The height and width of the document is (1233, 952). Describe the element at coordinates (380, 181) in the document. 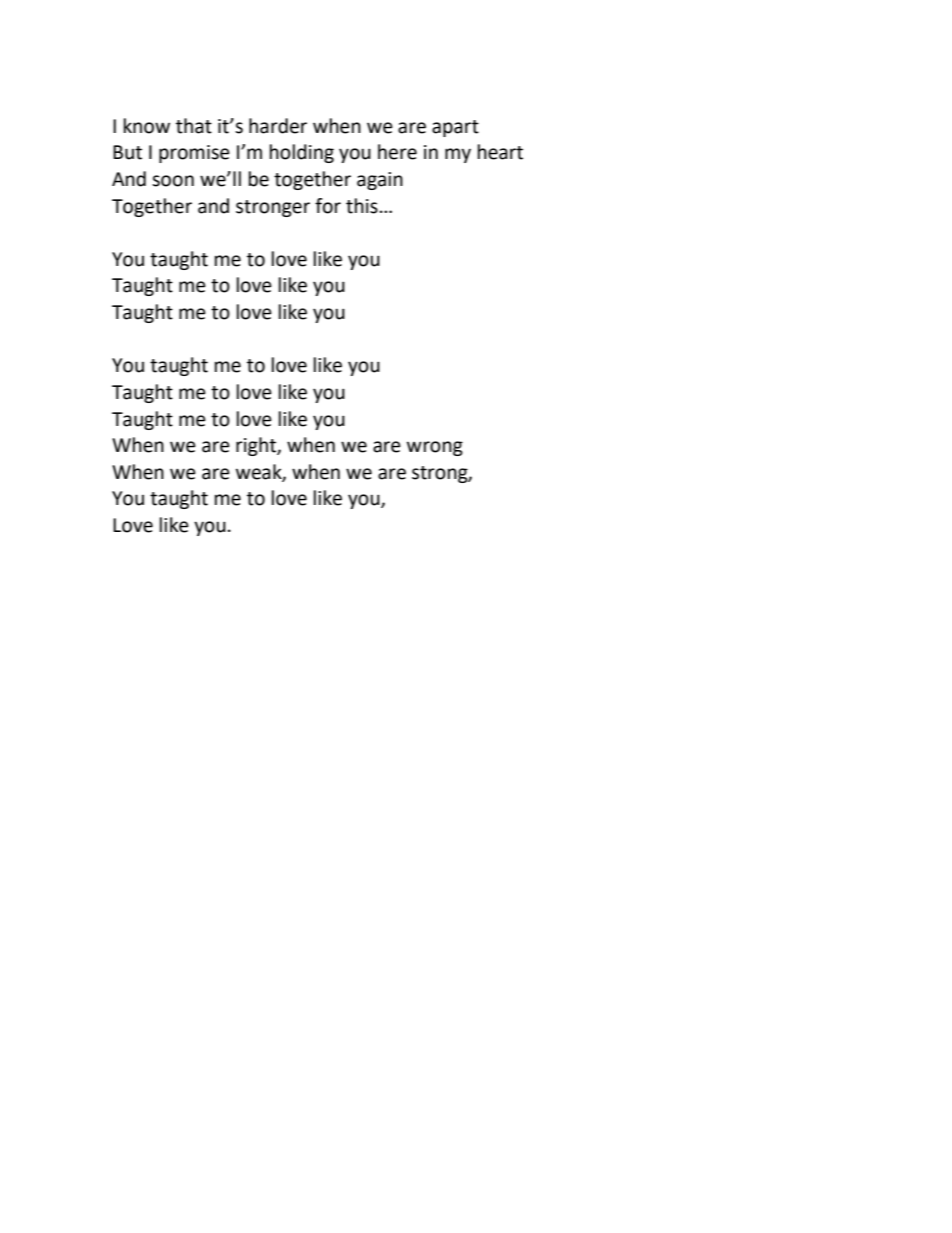

I see `again` at that location.
